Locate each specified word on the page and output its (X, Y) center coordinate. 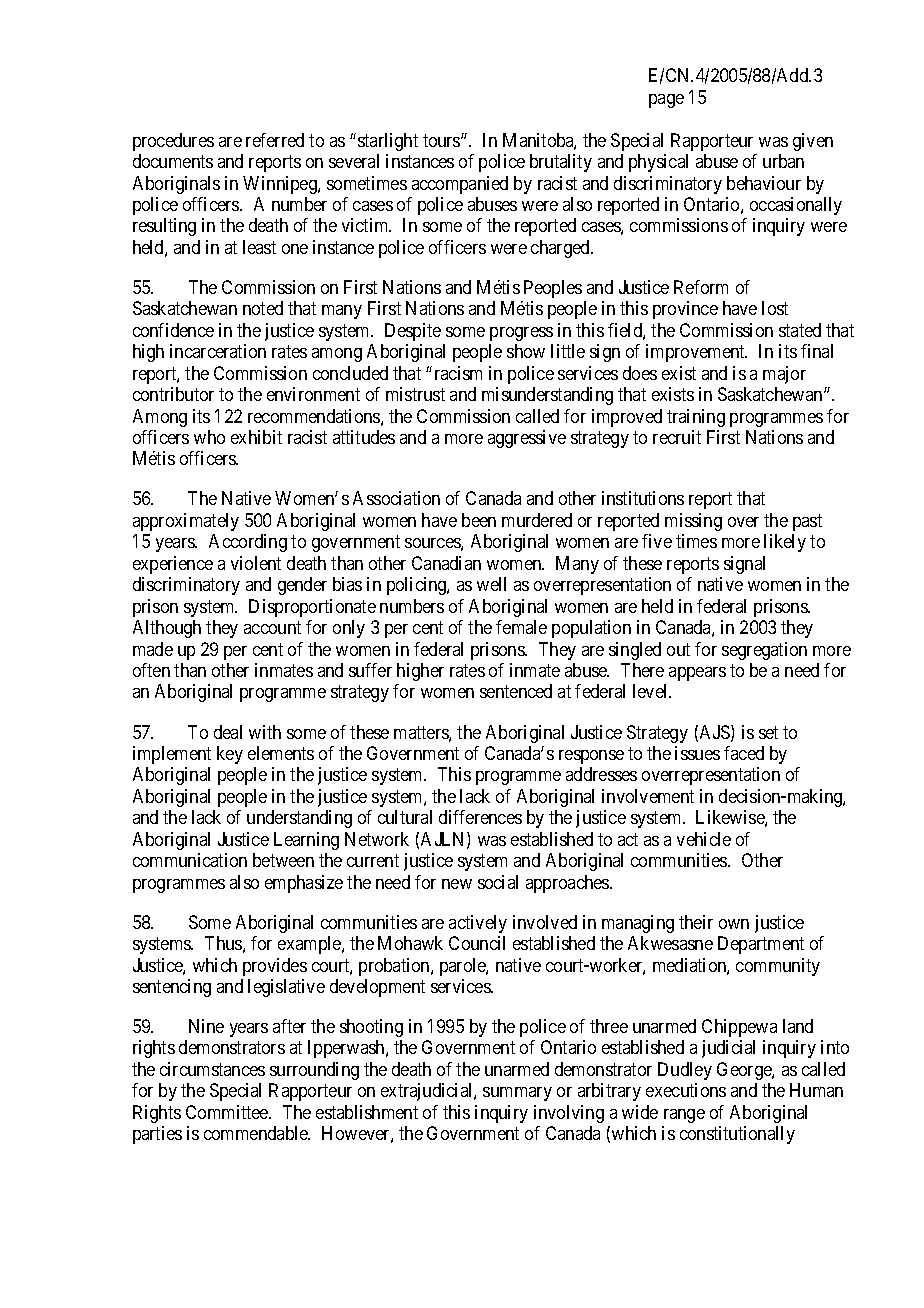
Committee (228, 1112)
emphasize (304, 884)
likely (785, 543)
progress (521, 334)
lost (775, 308)
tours (442, 140)
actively (478, 924)
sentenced (516, 691)
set (768, 732)
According (248, 543)
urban (783, 161)
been (479, 520)
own (734, 924)
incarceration (218, 351)
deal (228, 732)
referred (275, 140)
